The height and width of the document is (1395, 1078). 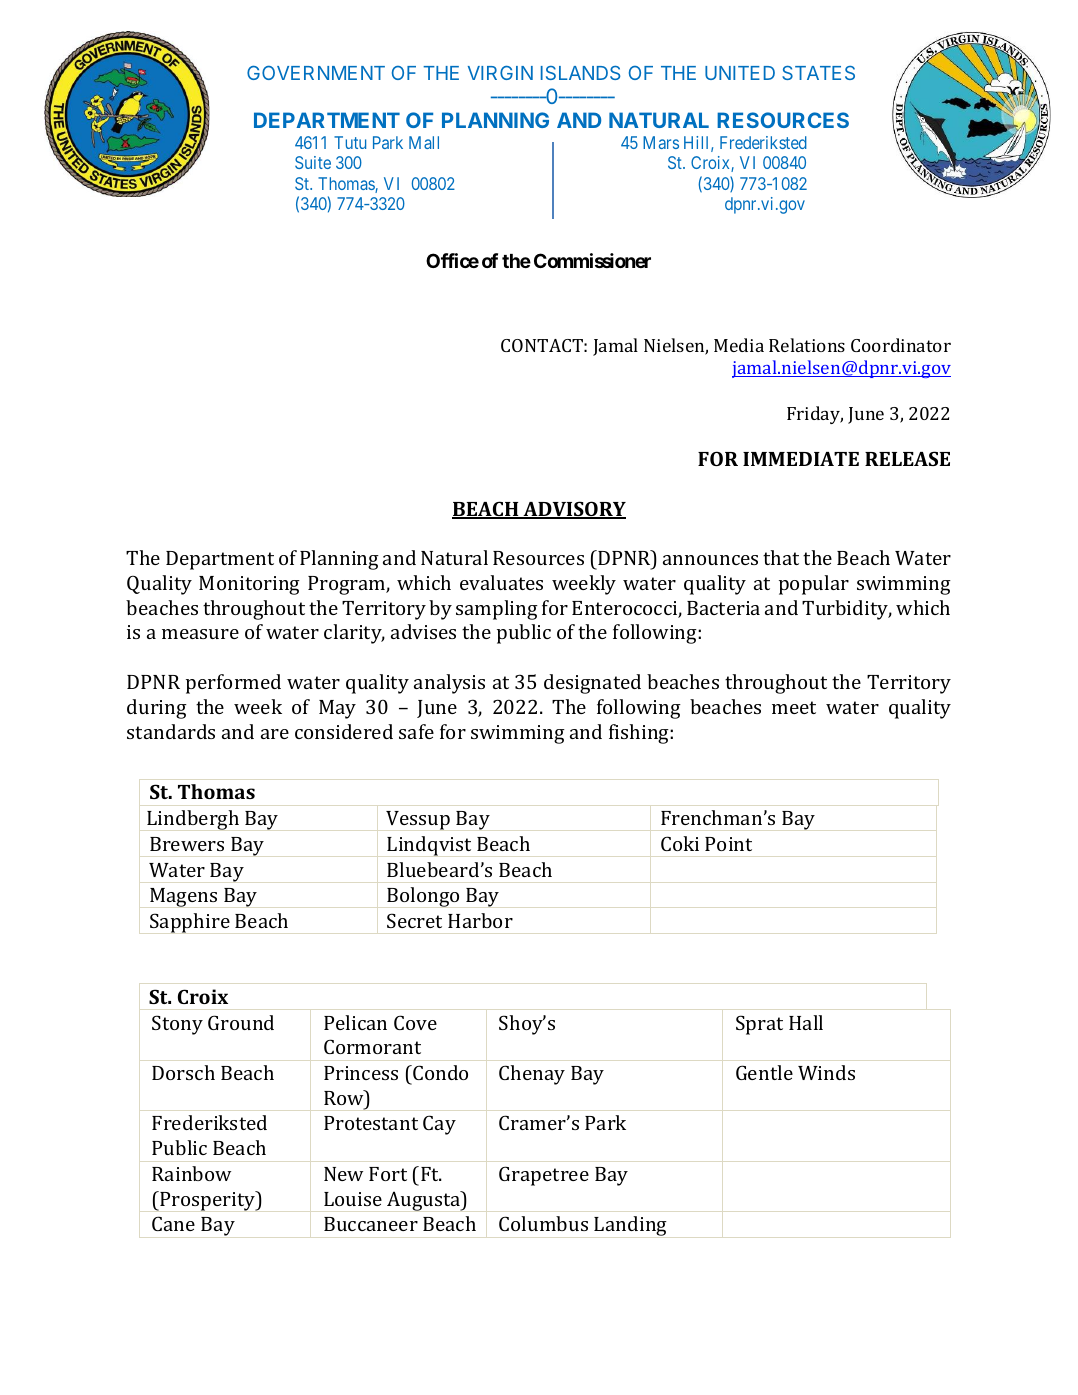 What do you see at coordinates (249, 585) in the document?
I see `Monitoring` at bounding box center [249, 585].
